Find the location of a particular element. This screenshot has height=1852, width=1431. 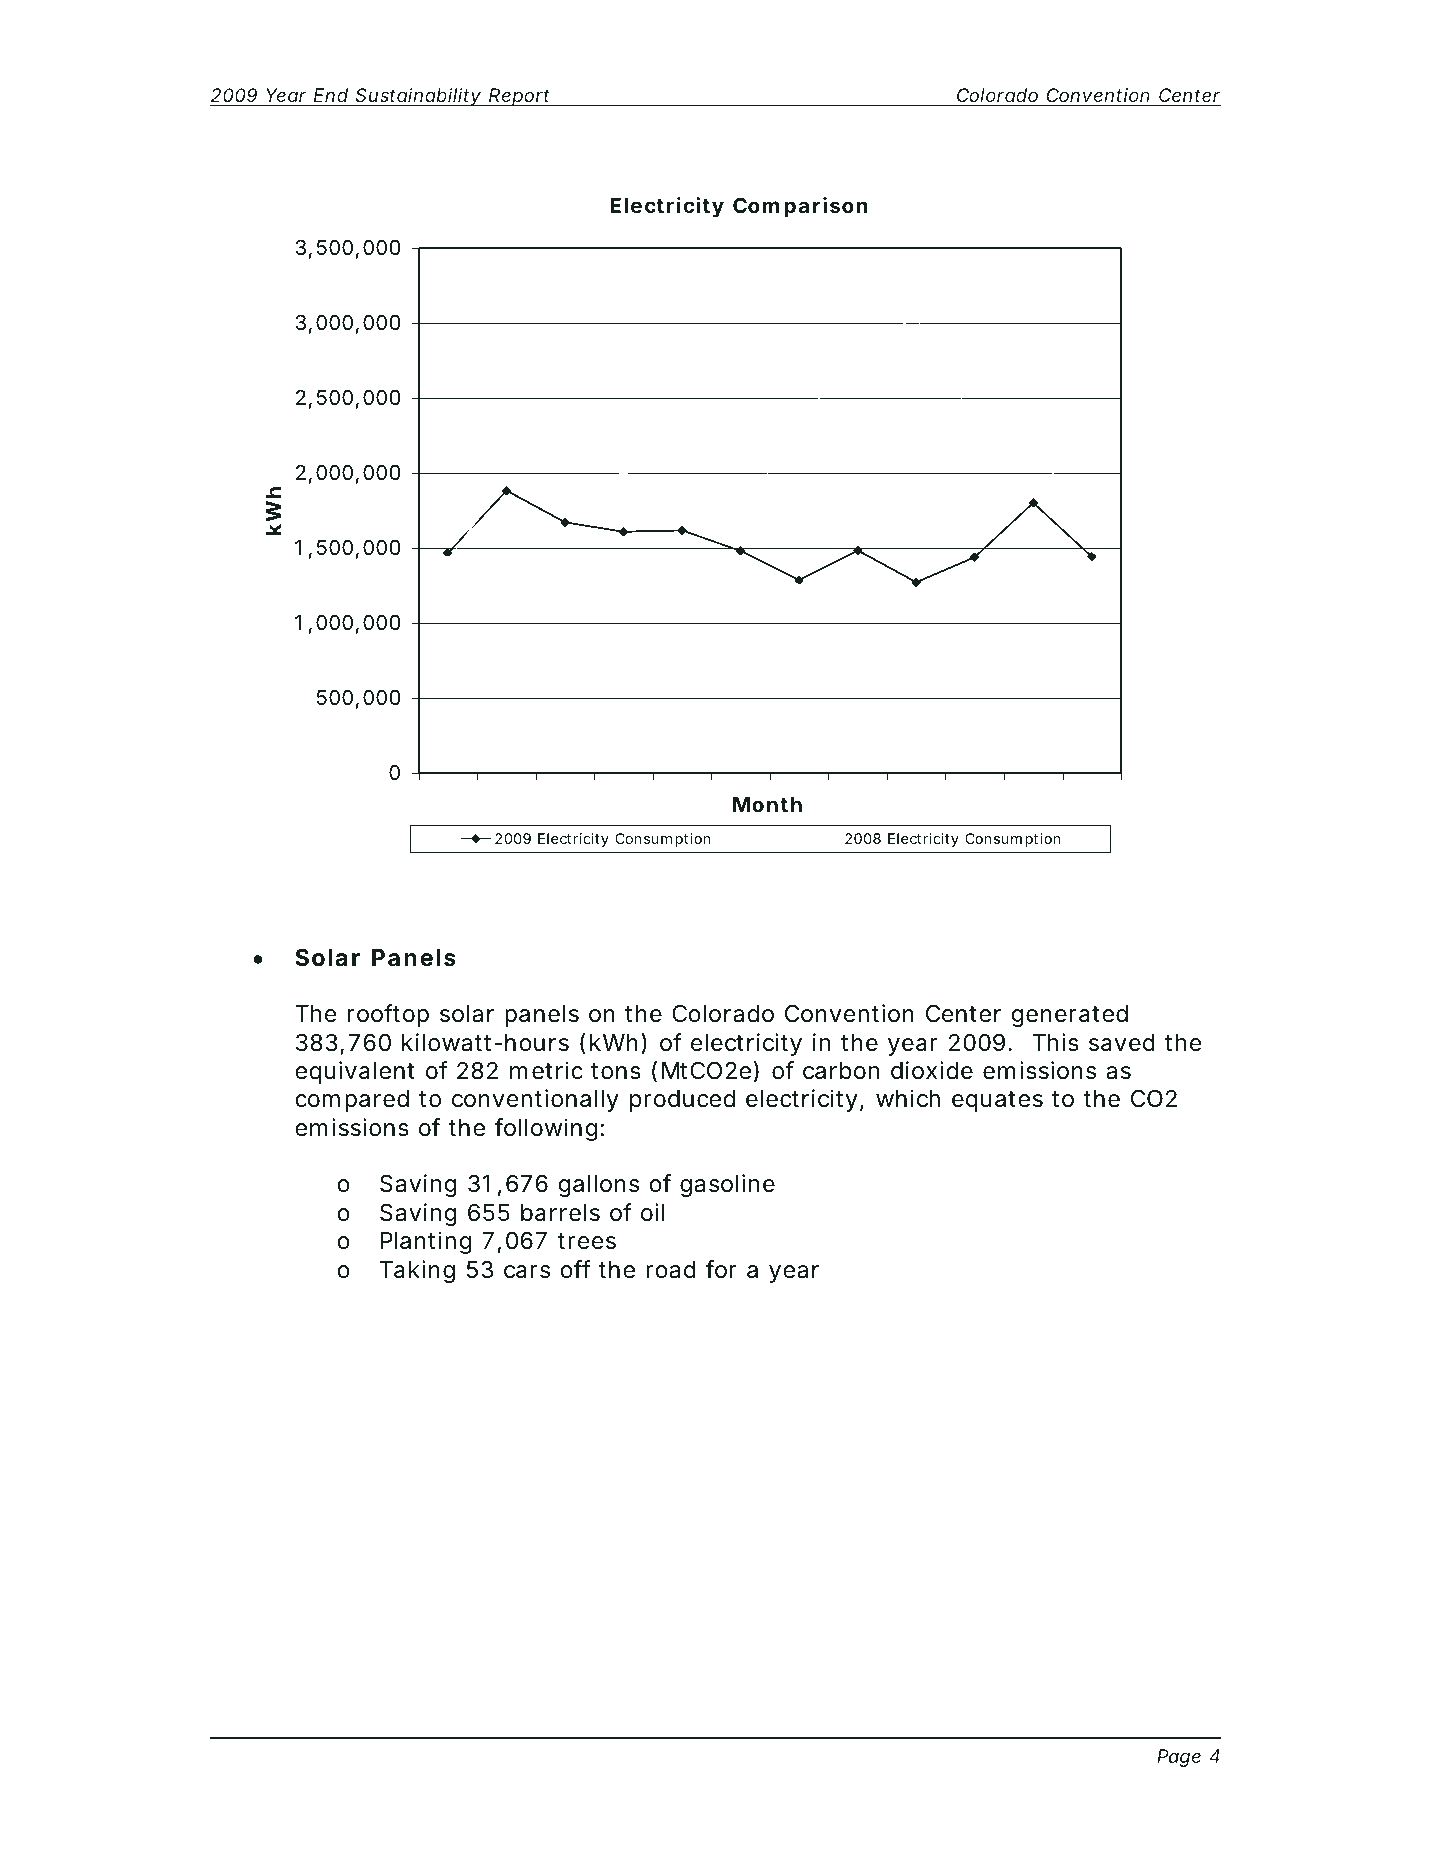

Month is located at coordinates (767, 804).
